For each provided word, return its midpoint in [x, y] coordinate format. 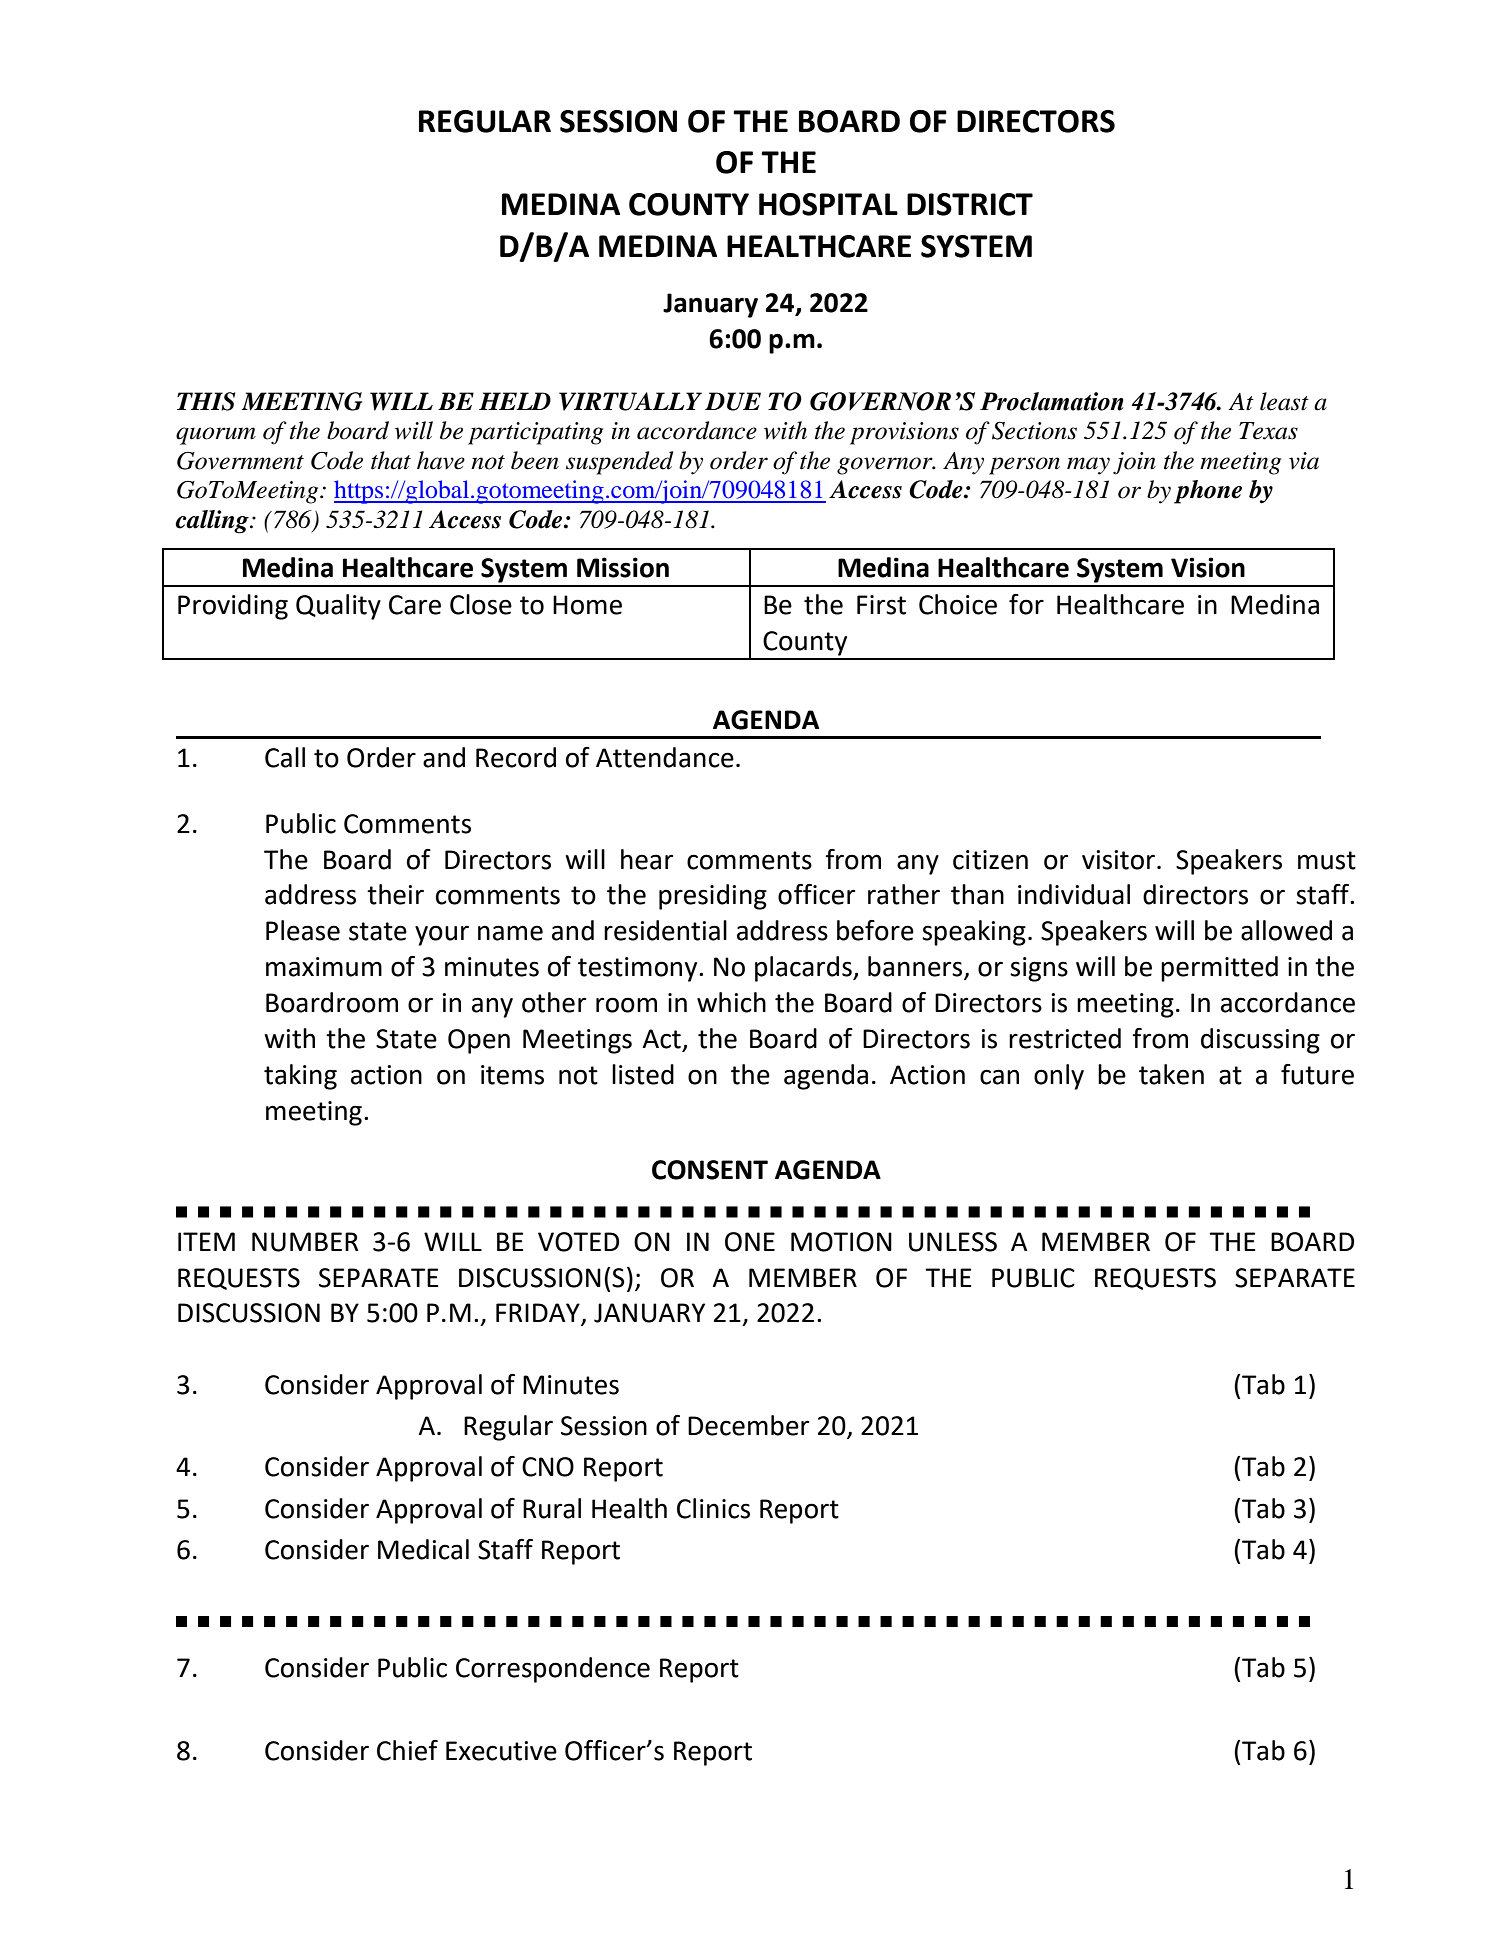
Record [516, 757]
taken [1171, 1074]
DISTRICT [970, 204]
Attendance [665, 757]
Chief [407, 1750]
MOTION [841, 1242]
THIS [206, 401]
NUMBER [305, 1242]
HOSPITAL [828, 204]
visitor [1118, 860]
